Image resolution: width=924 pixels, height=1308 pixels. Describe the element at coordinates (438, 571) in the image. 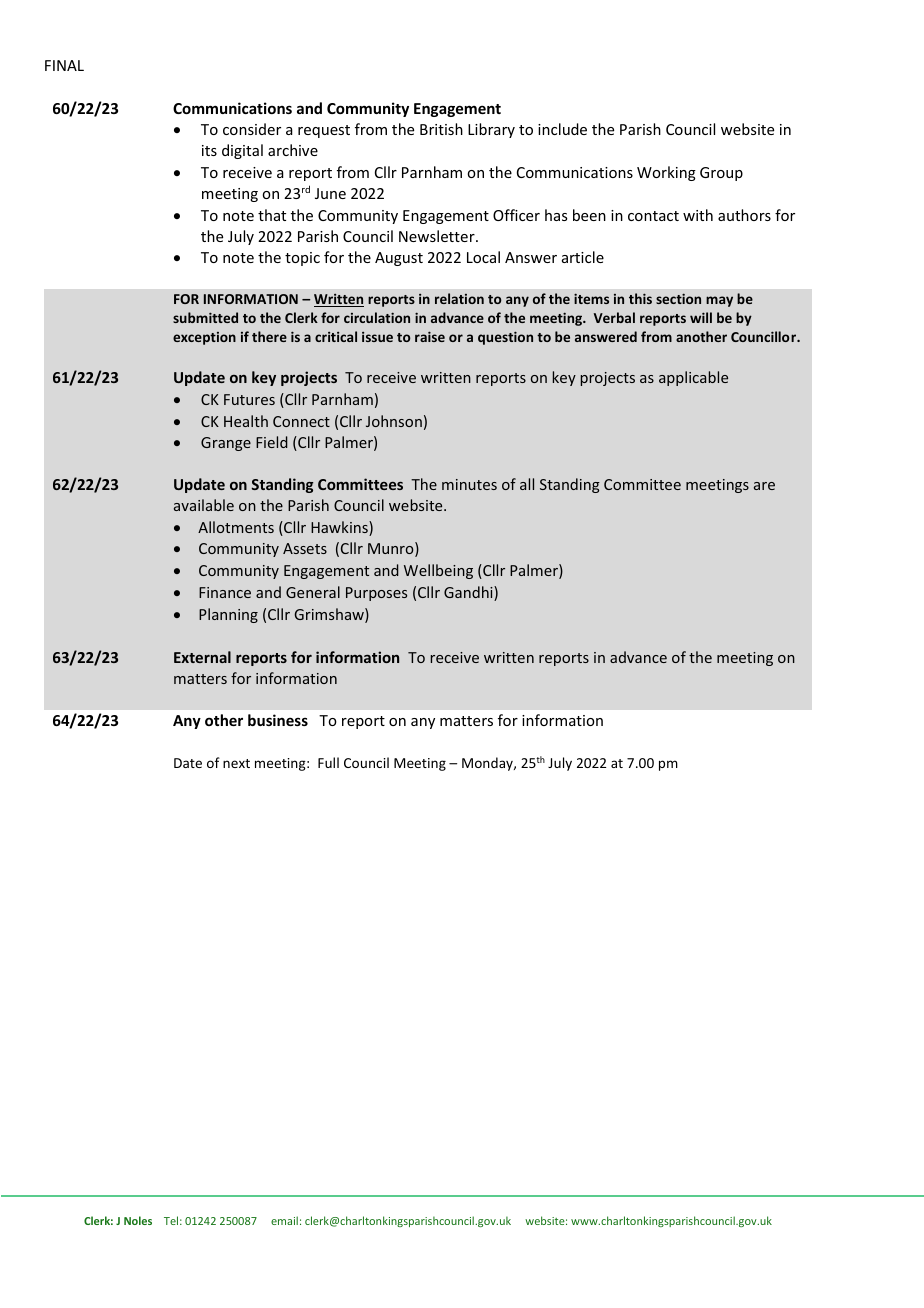

I see `Wellbeing` at that location.
